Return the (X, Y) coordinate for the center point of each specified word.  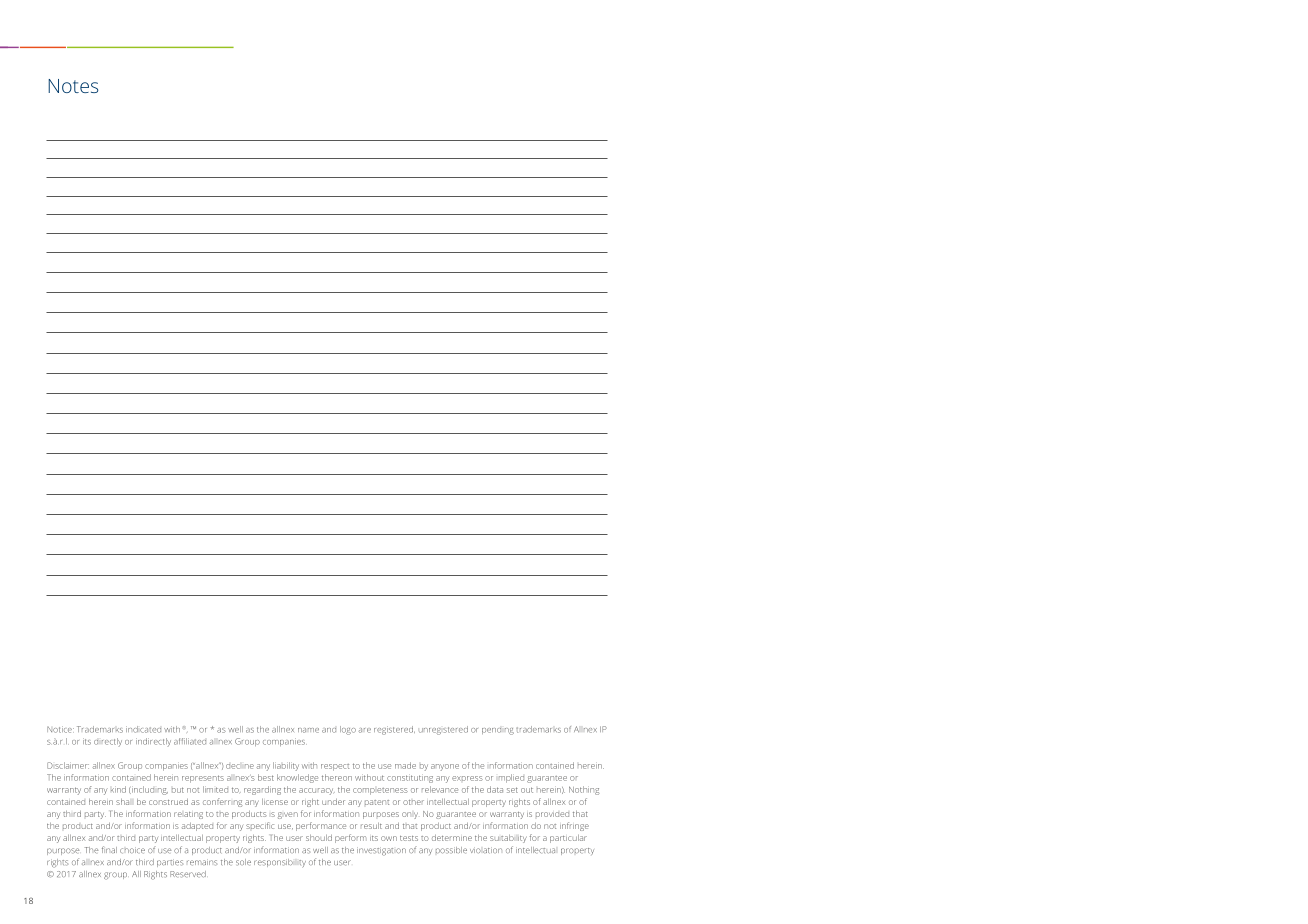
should (319, 838)
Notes (73, 86)
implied (511, 778)
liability (286, 766)
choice (132, 850)
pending (498, 731)
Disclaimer (68, 765)
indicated (143, 729)
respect (335, 767)
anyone (445, 767)
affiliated (190, 741)
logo (348, 730)
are (365, 730)
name (308, 730)
